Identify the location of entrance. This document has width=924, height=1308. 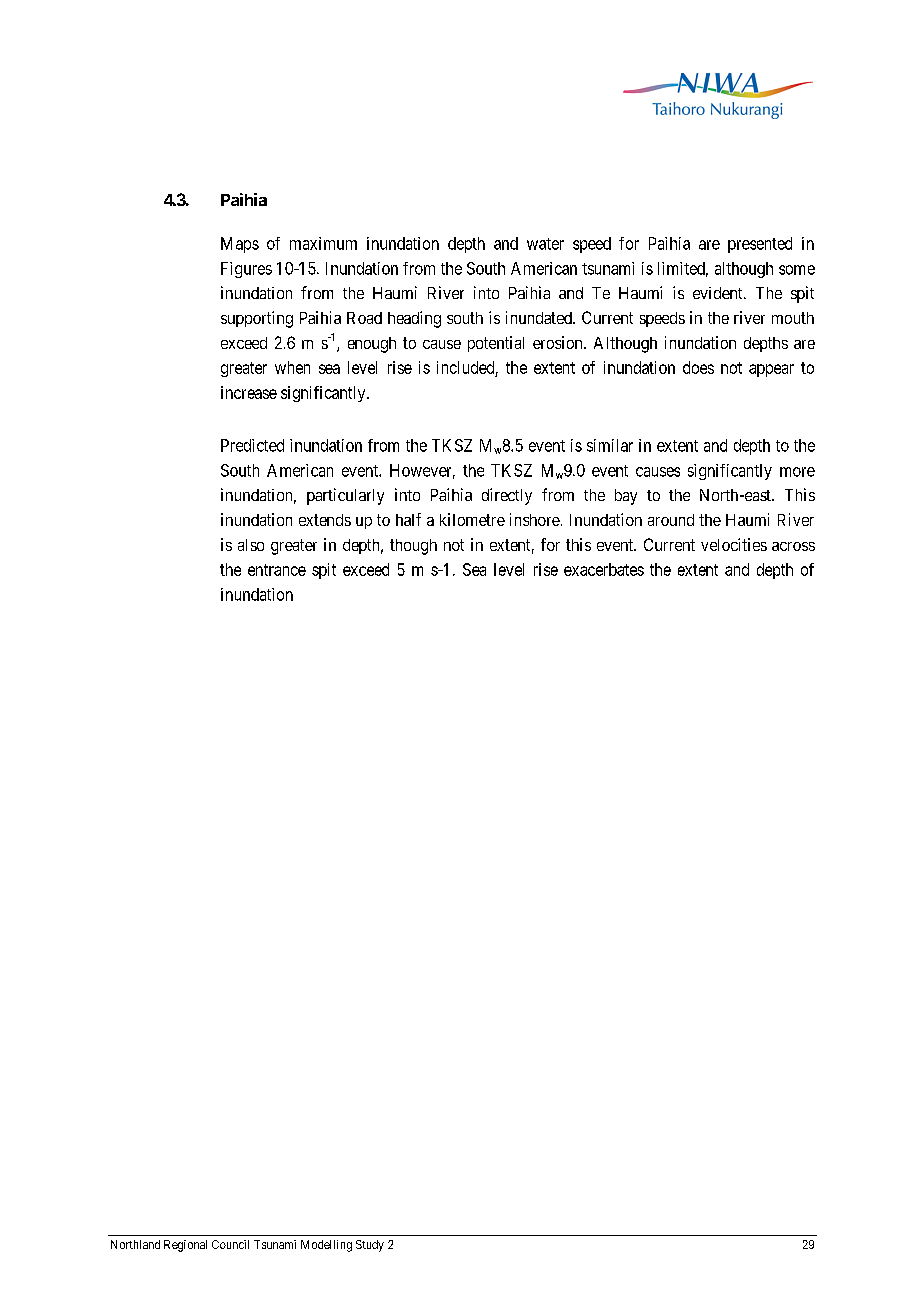
(277, 570).
